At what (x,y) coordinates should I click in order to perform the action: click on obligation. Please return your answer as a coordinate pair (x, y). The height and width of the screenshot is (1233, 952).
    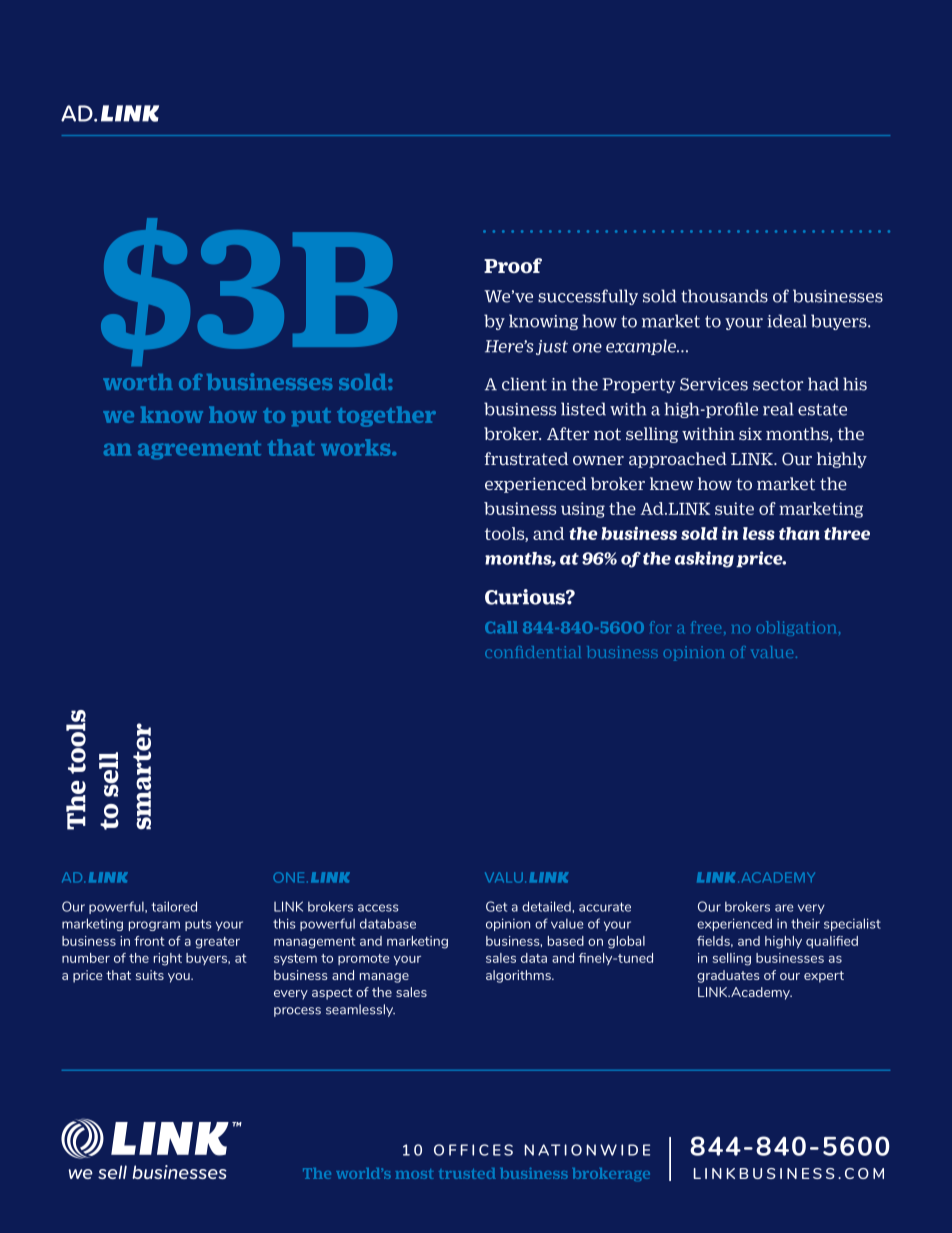
    Looking at the image, I should click on (796, 628).
